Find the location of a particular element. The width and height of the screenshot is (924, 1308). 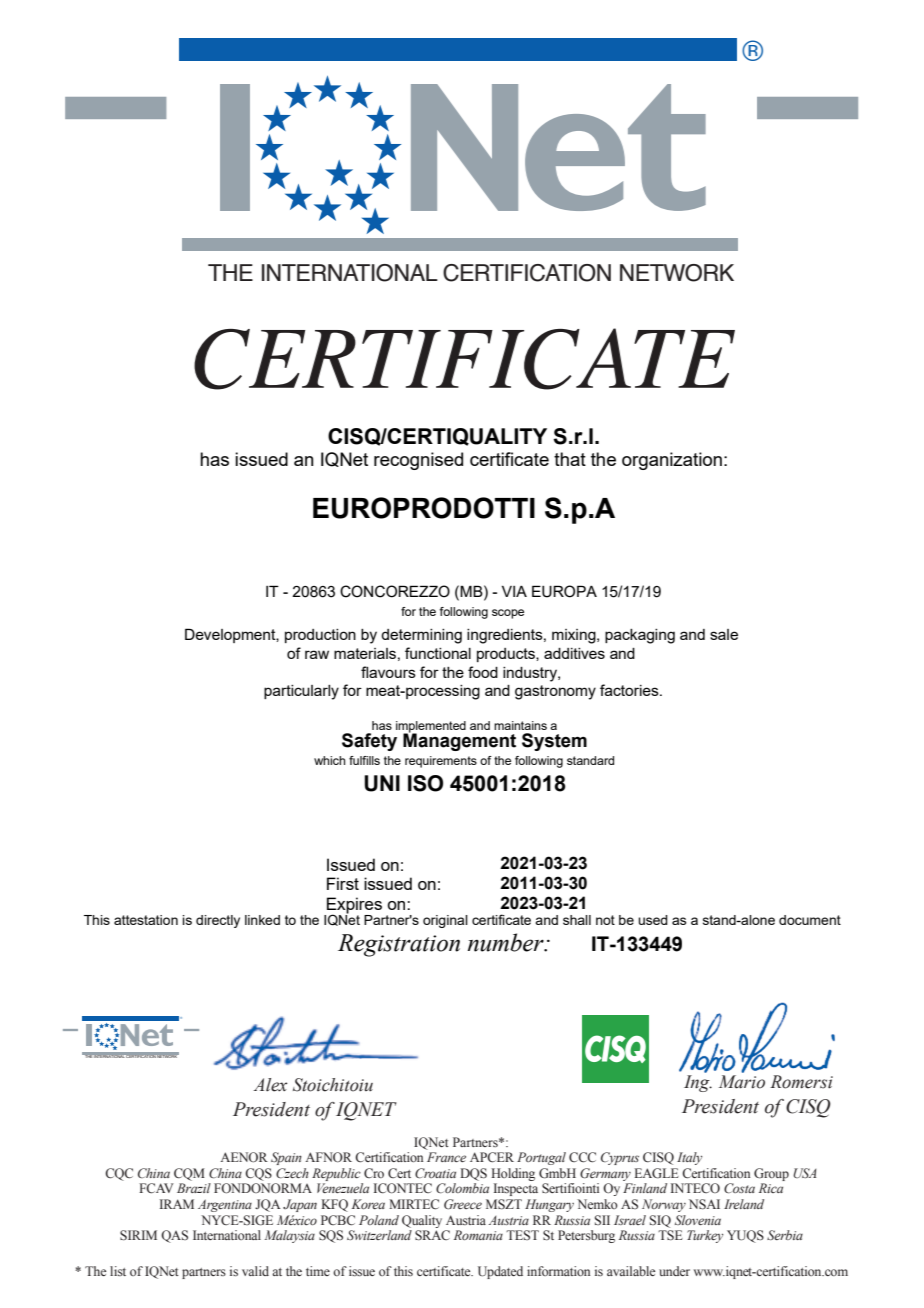

Romania is located at coordinates (478, 1235).
